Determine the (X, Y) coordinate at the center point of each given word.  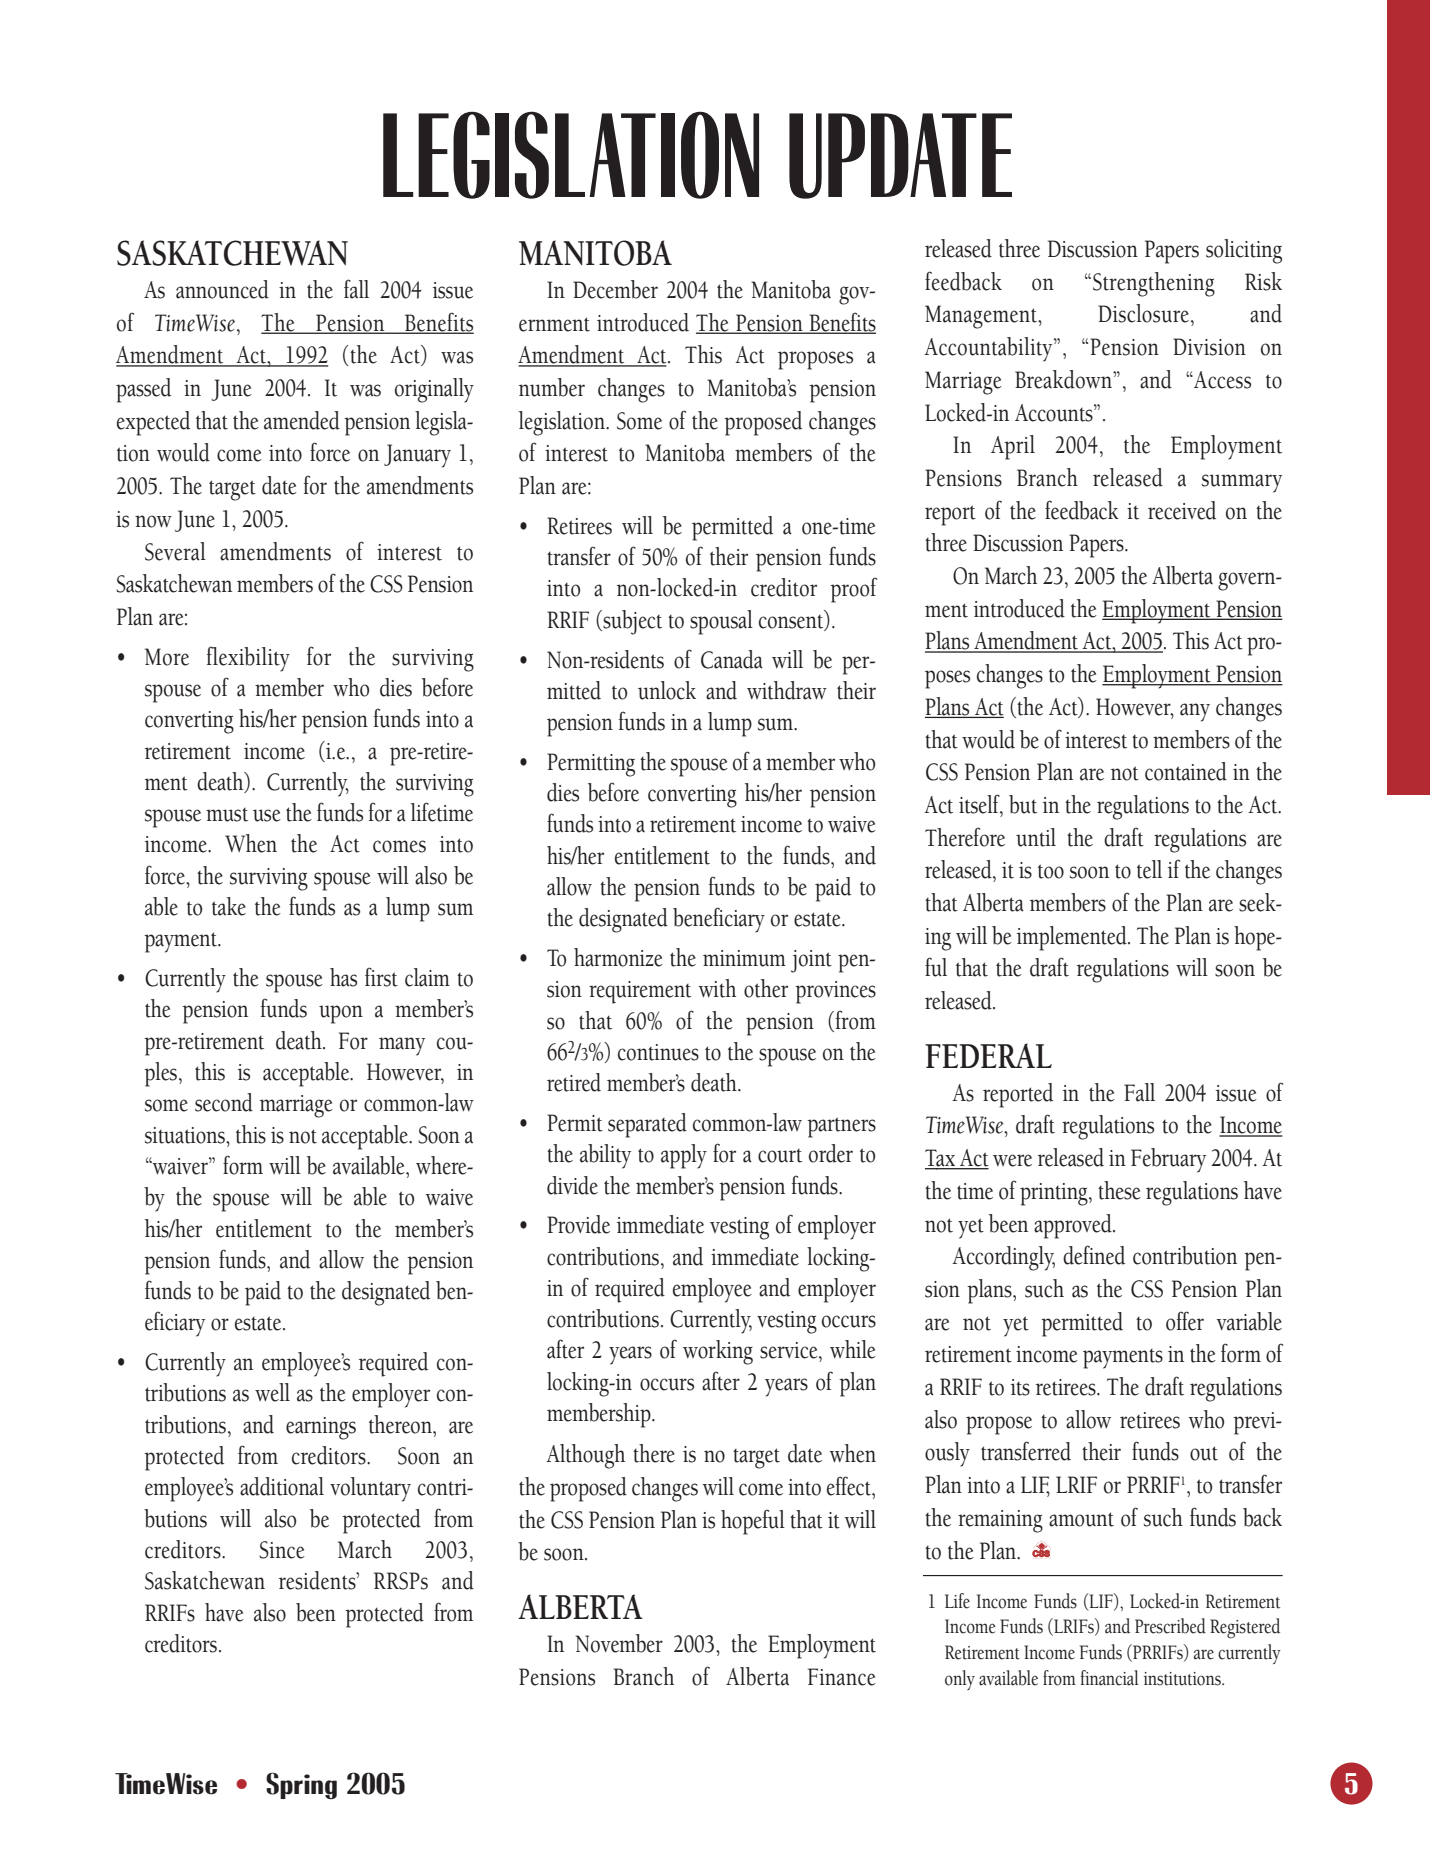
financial (1109, 1678)
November (619, 1643)
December (615, 289)
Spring (301, 1785)
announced (222, 289)
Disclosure (1143, 313)
